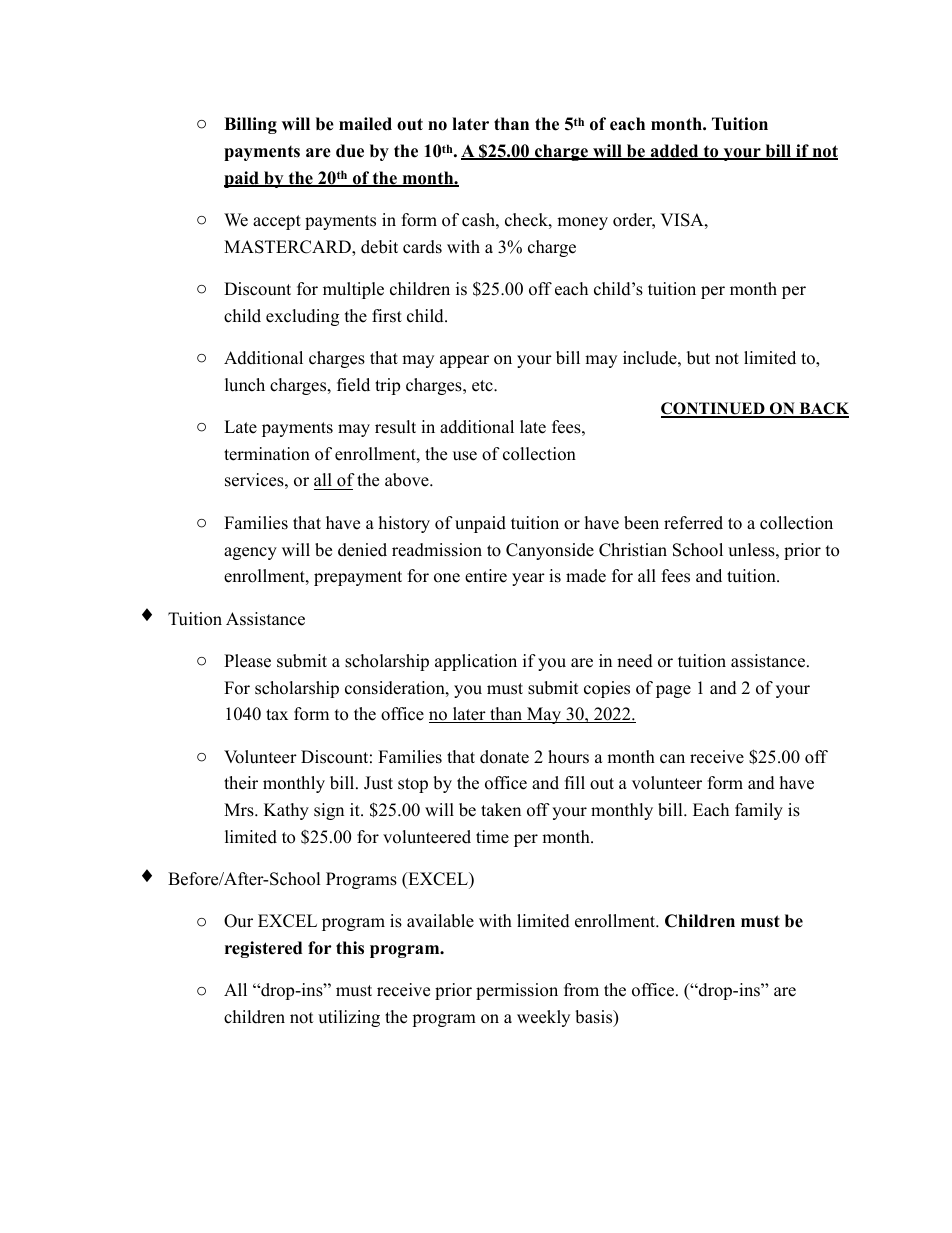 Image resolution: width=952 pixels, height=1233 pixels. Describe the element at coordinates (267, 454) in the image. I see `termination` at that location.
